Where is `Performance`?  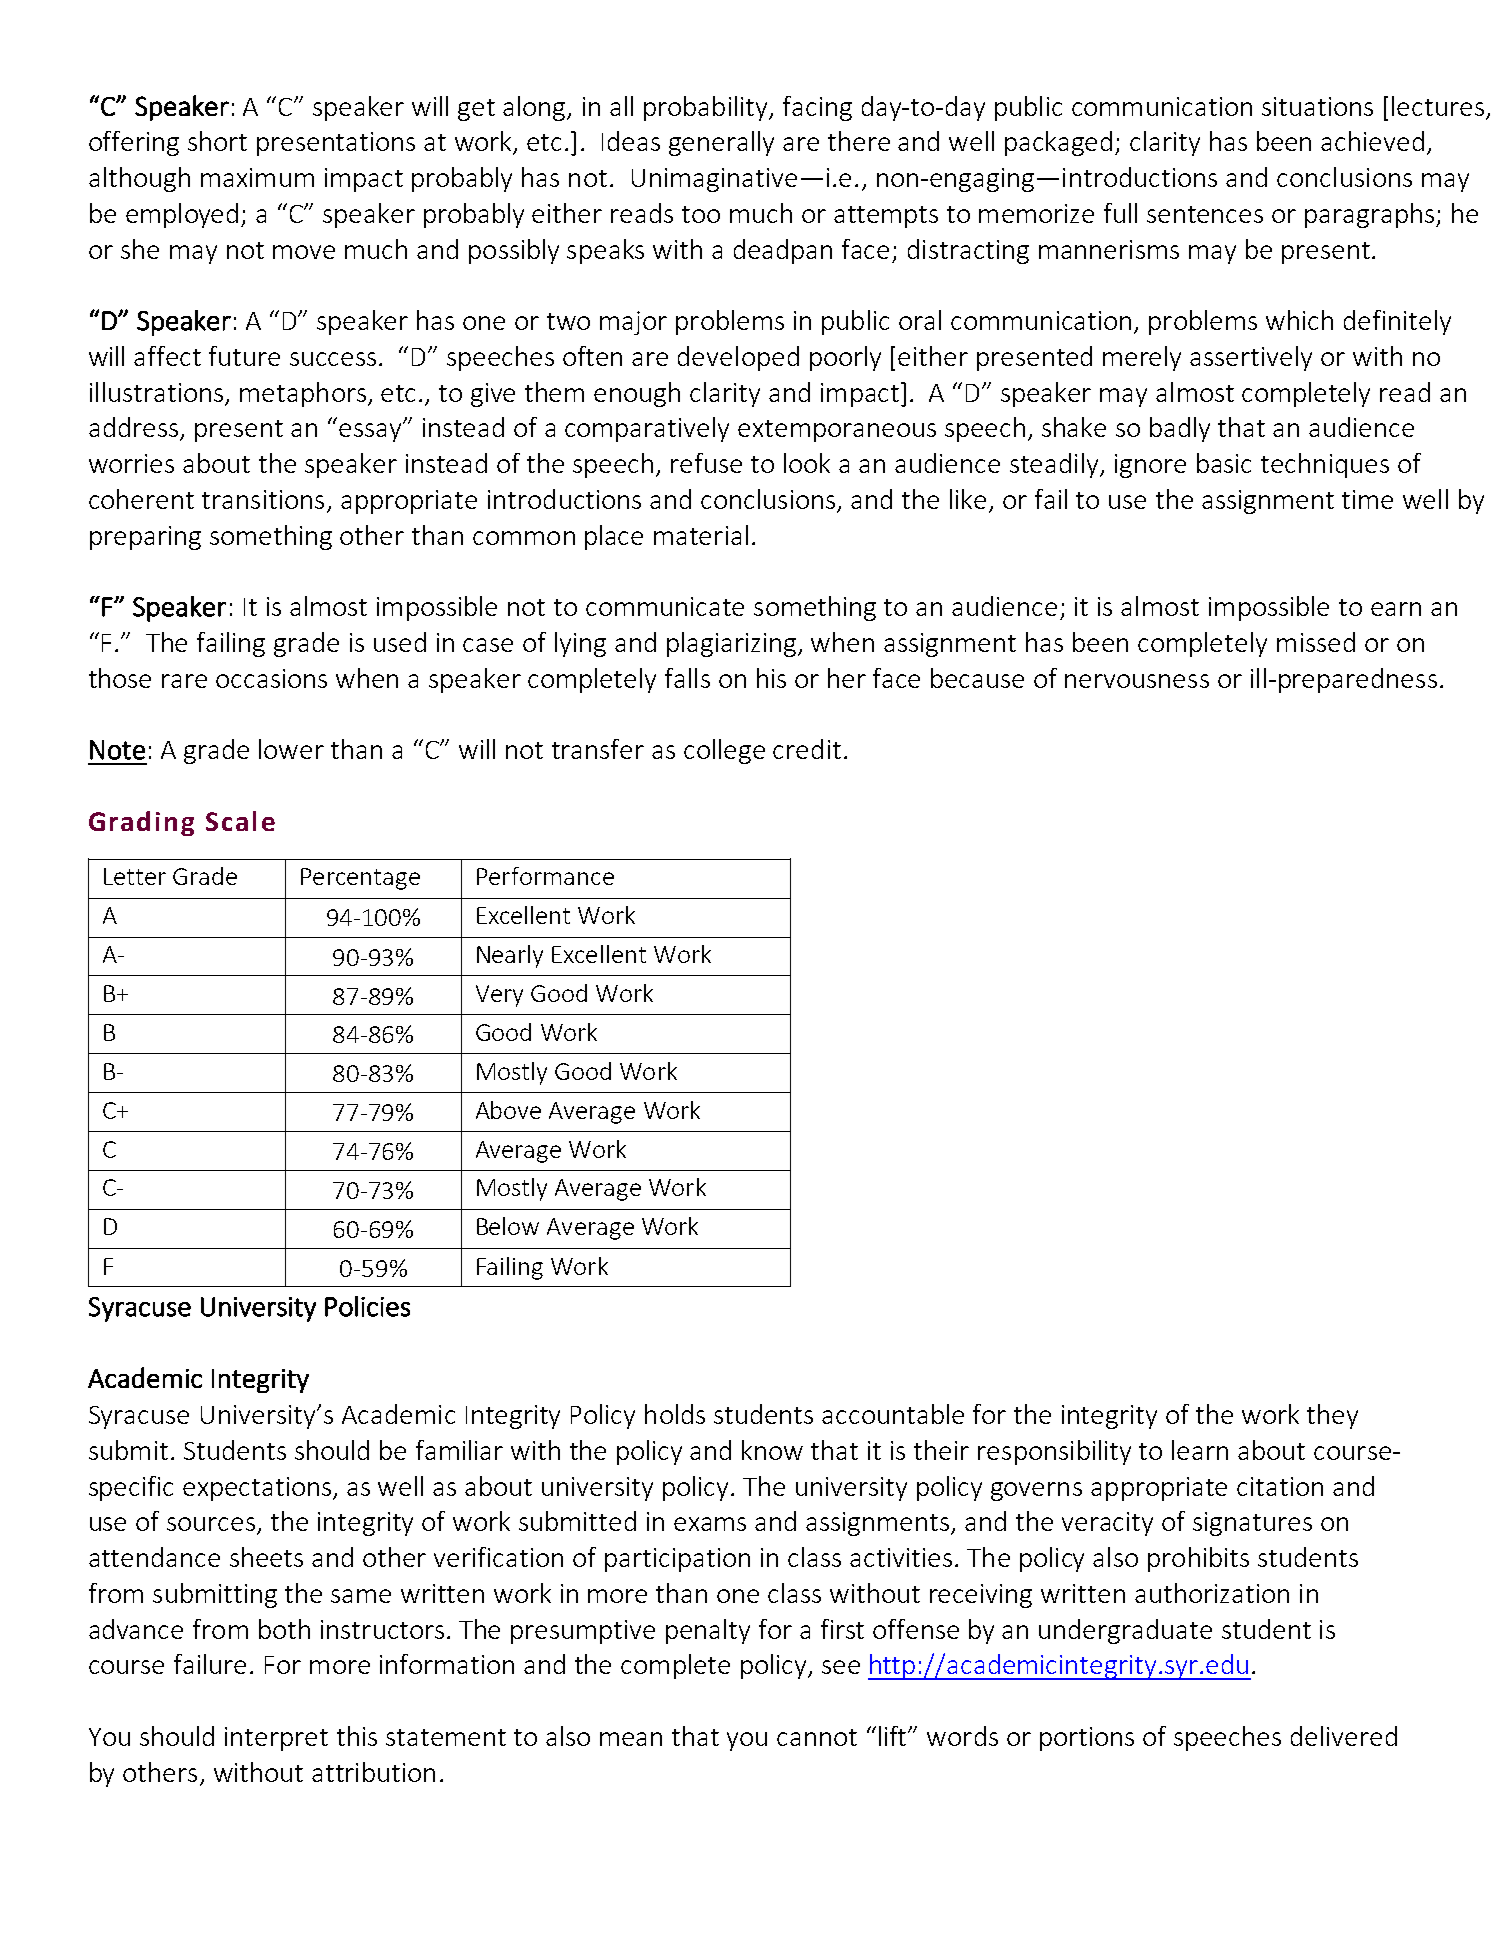
Performance is located at coordinates (545, 876).
